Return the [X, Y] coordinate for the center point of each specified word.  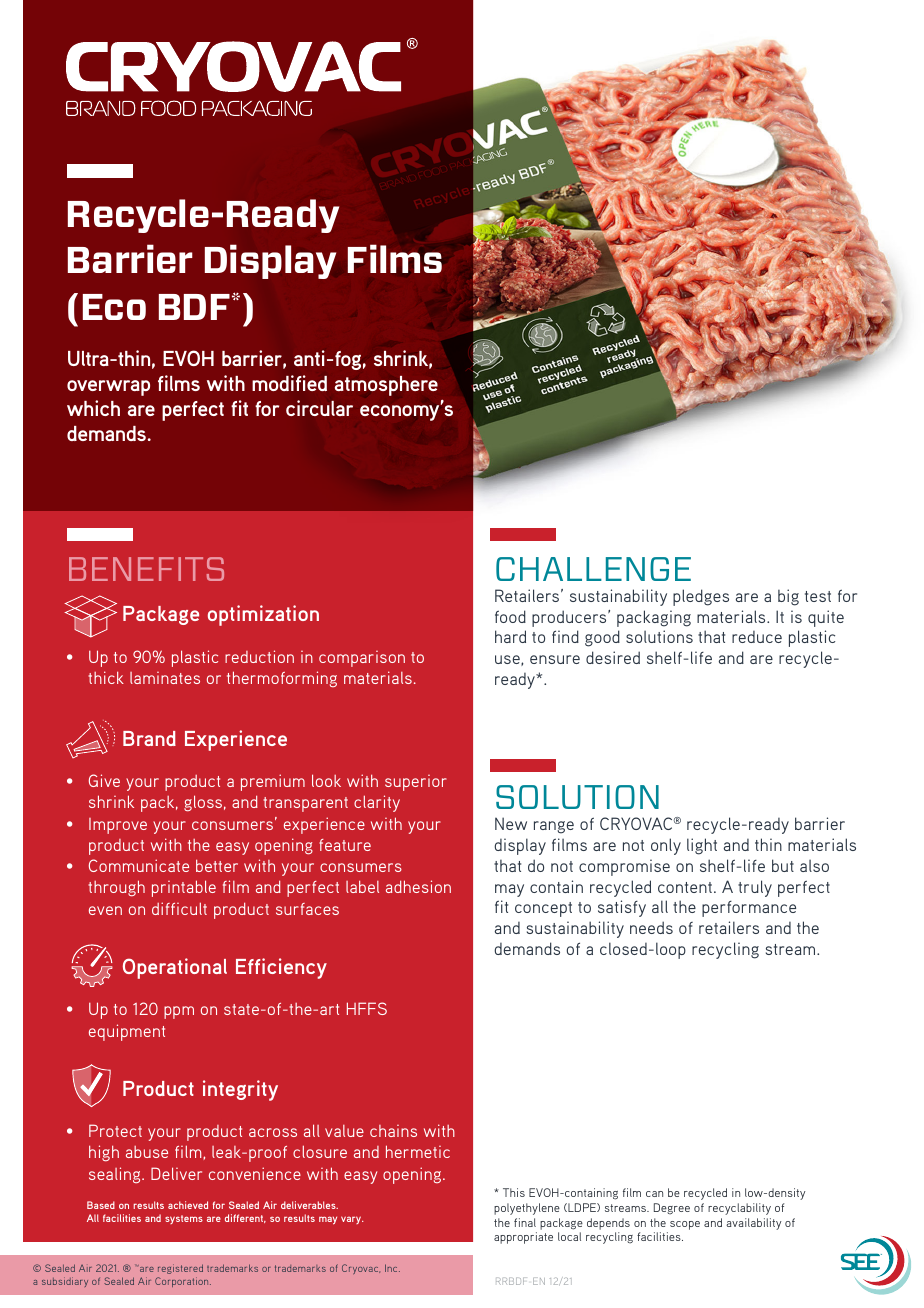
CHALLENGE [593, 569]
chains [393, 1131]
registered [180, 1269]
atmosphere [386, 386]
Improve [118, 826]
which [93, 408]
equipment [127, 1032]
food [510, 616]
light [702, 846]
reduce [757, 637]
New [511, 823]
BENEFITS [146, 569]
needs [651, 927]
